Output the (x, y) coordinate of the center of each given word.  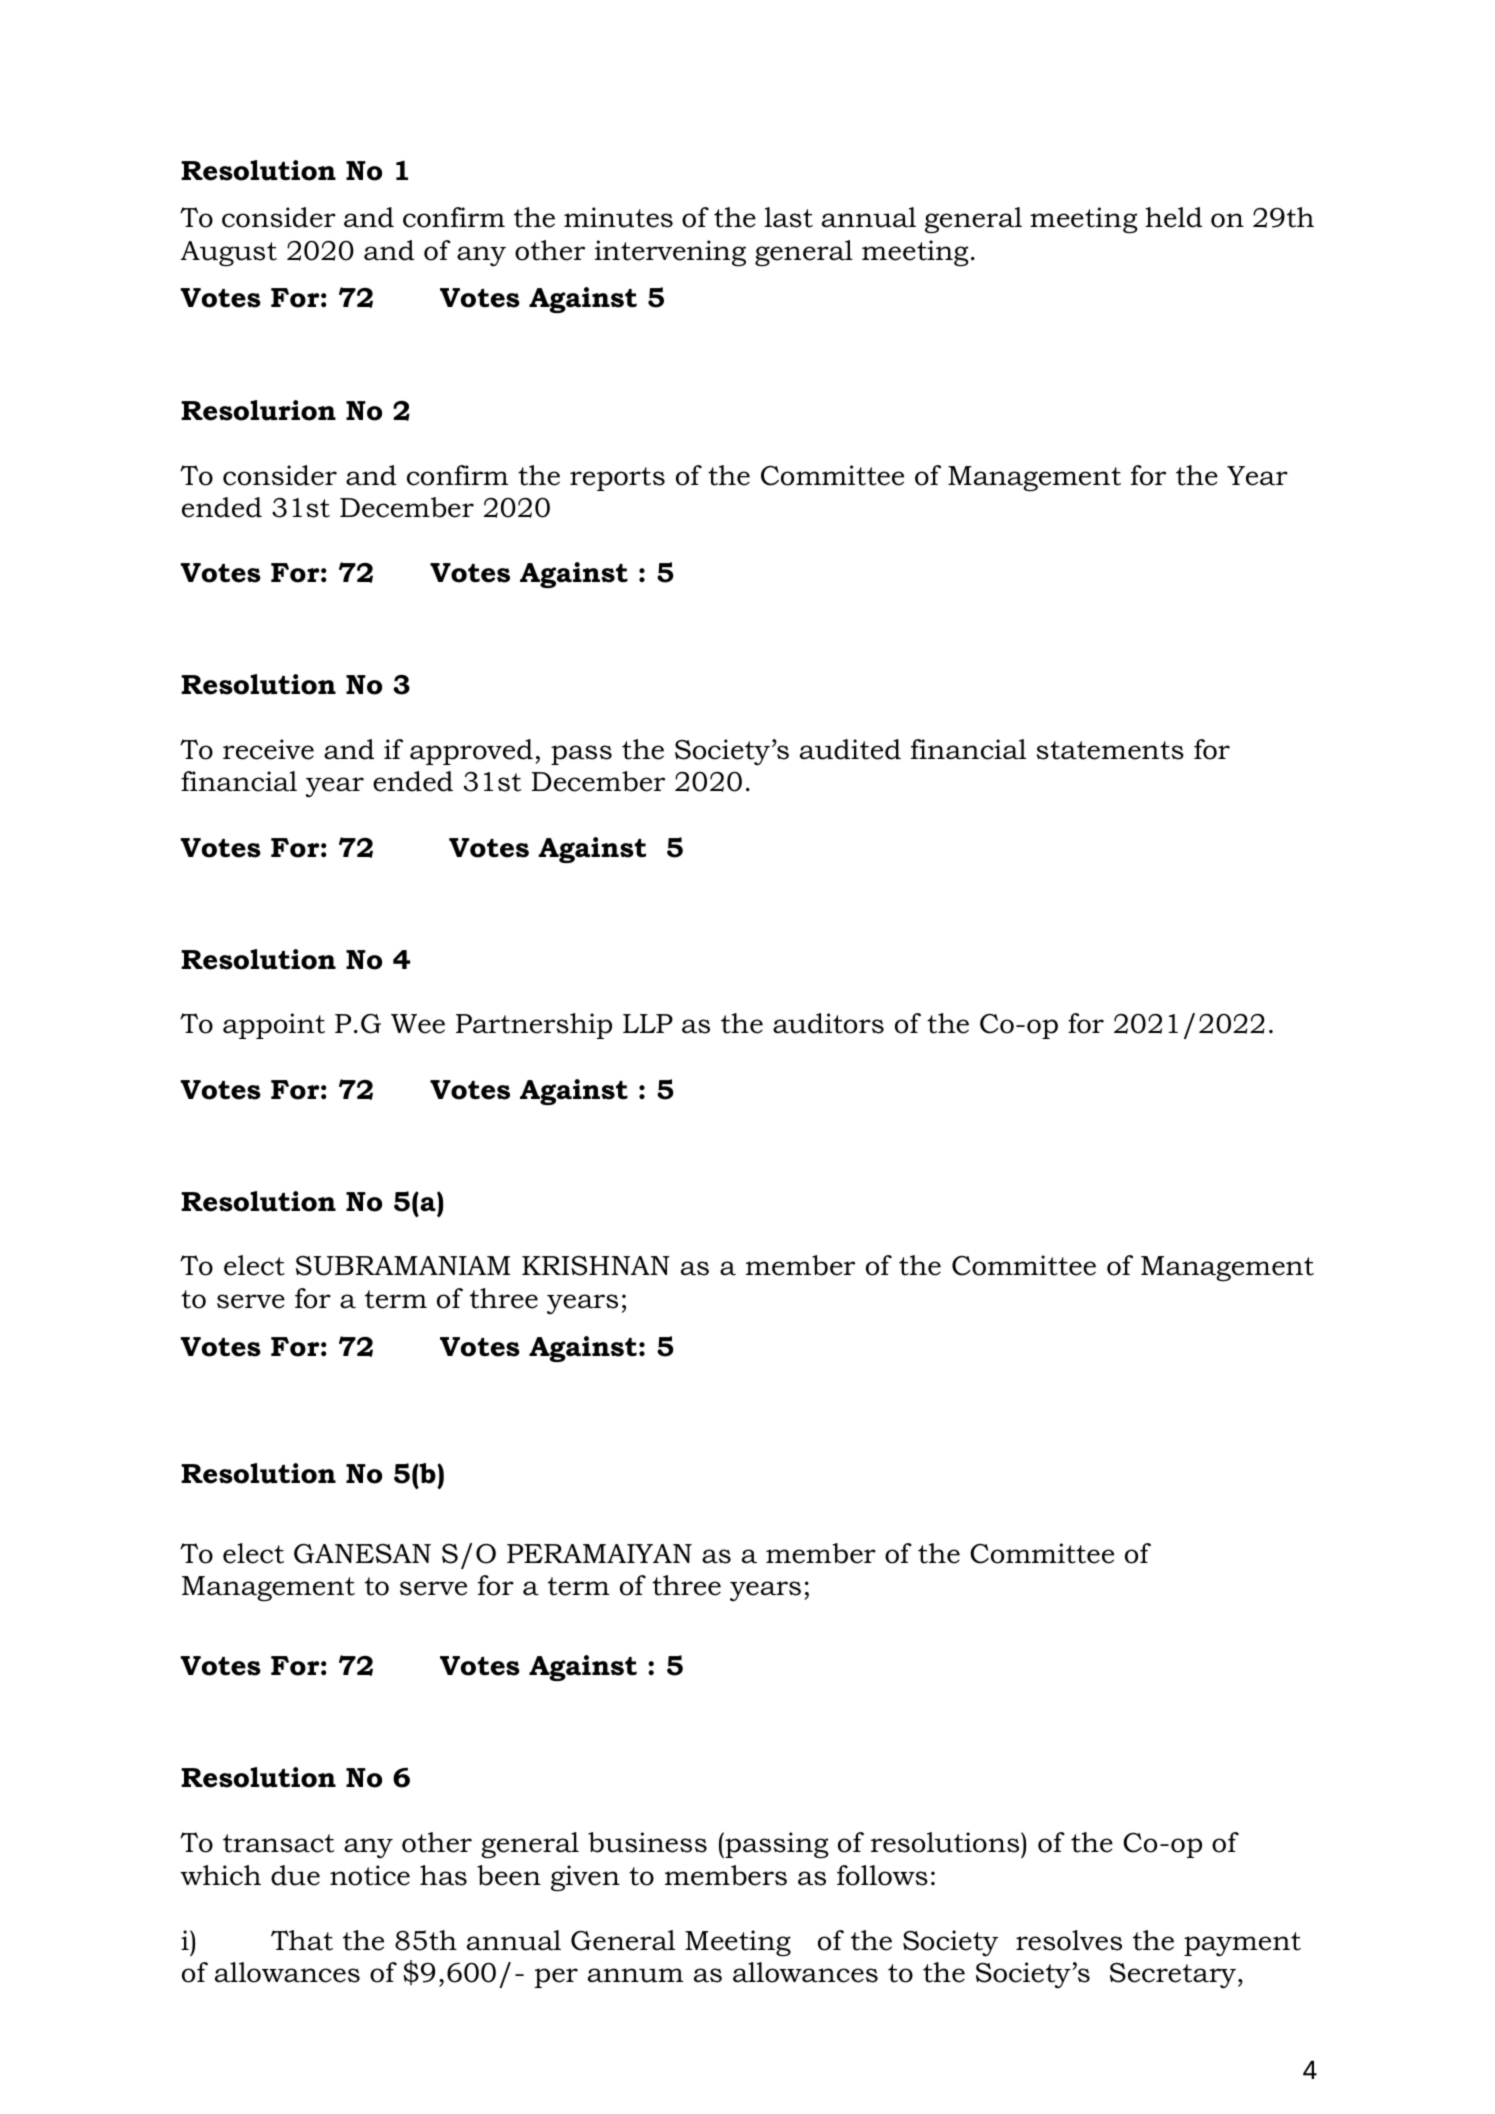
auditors (828, 1023)
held (1173, 217)
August (228, 254)
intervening (670, 253)
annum (635, 1975)
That (302, 1940)
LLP (648, 1023)
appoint (274, 1026)
